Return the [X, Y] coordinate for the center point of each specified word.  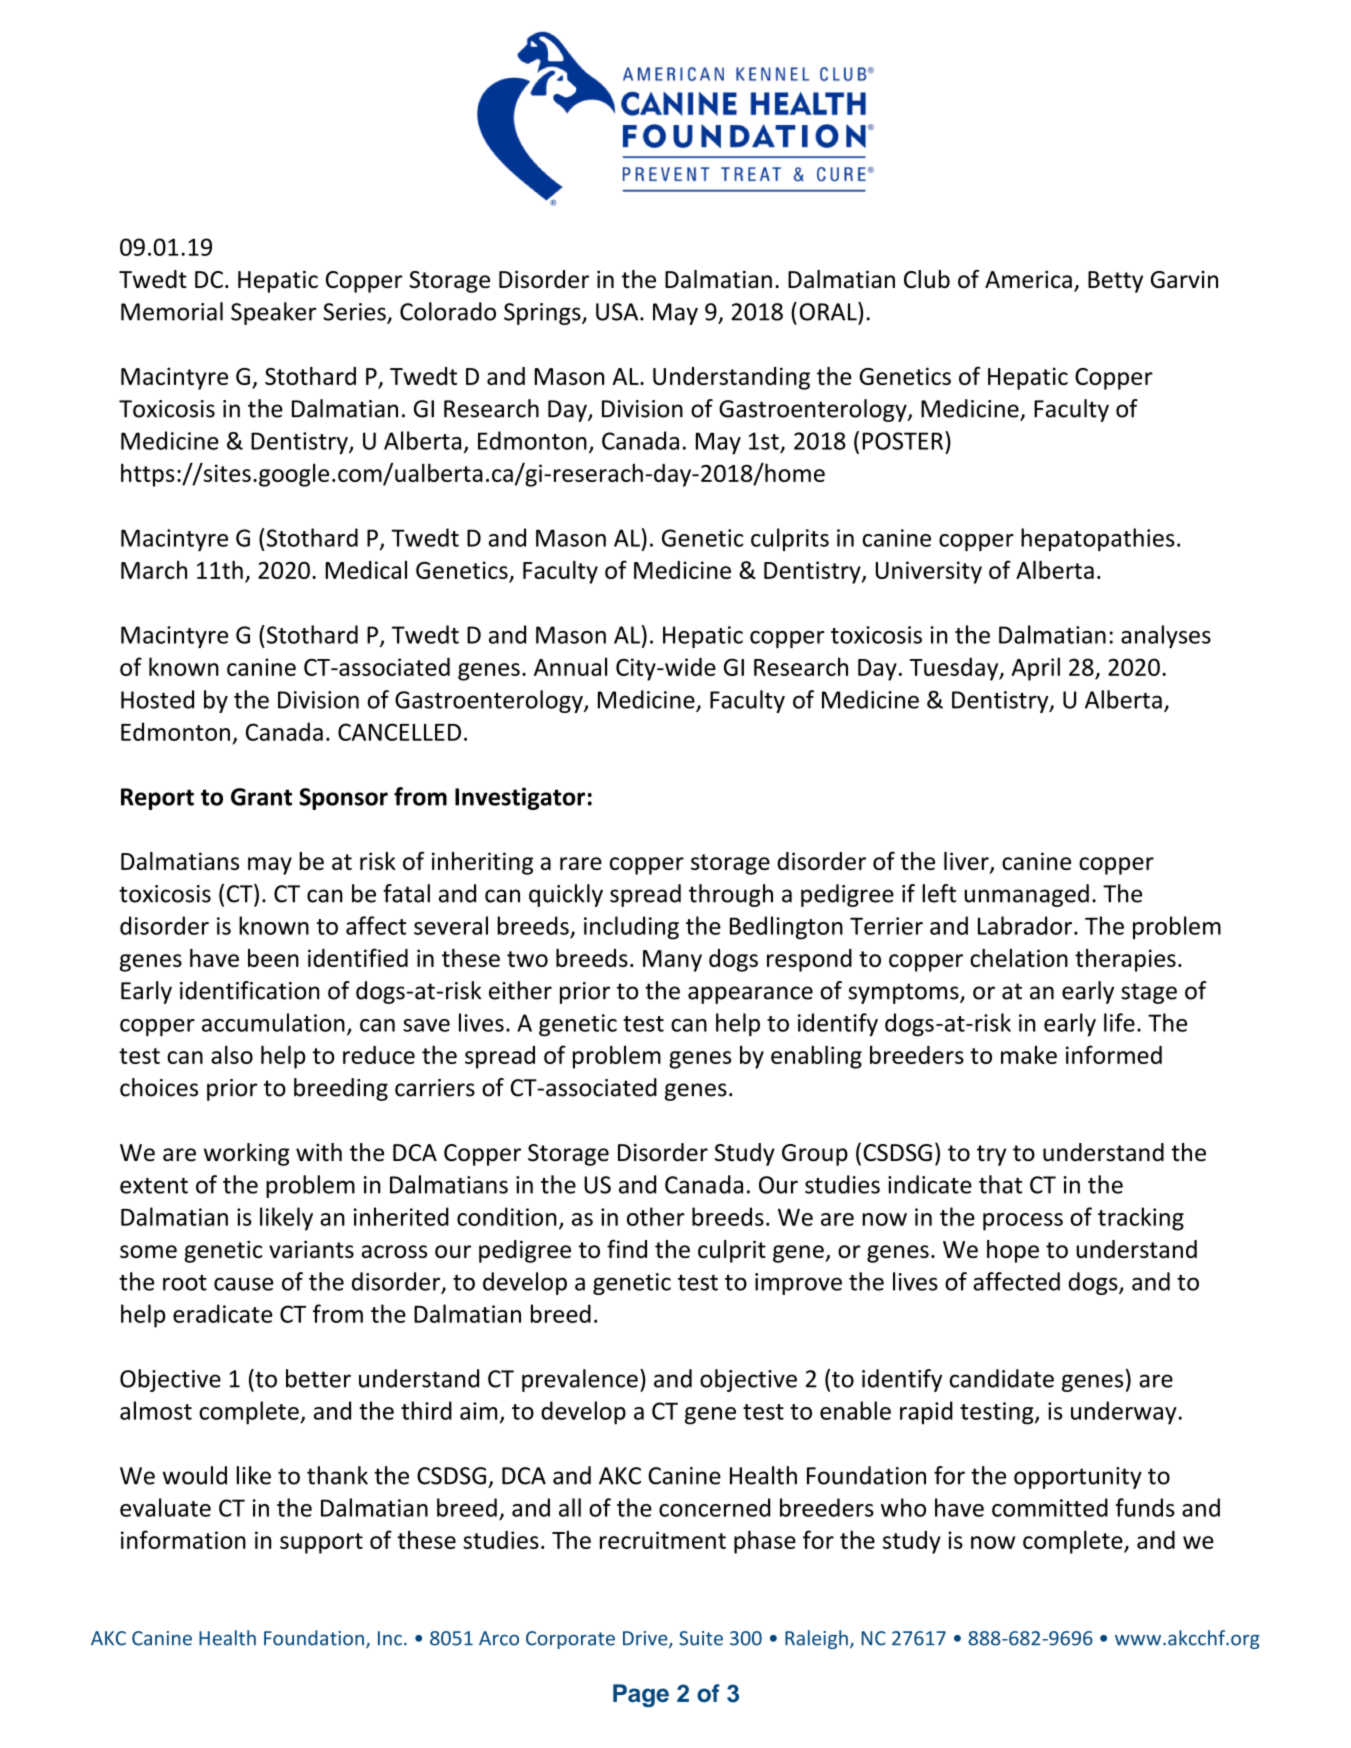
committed [1050, 1507]
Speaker [273, 313]
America [1028, 279]
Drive [646, 1639]
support [321, 1543]
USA [618, 312]
